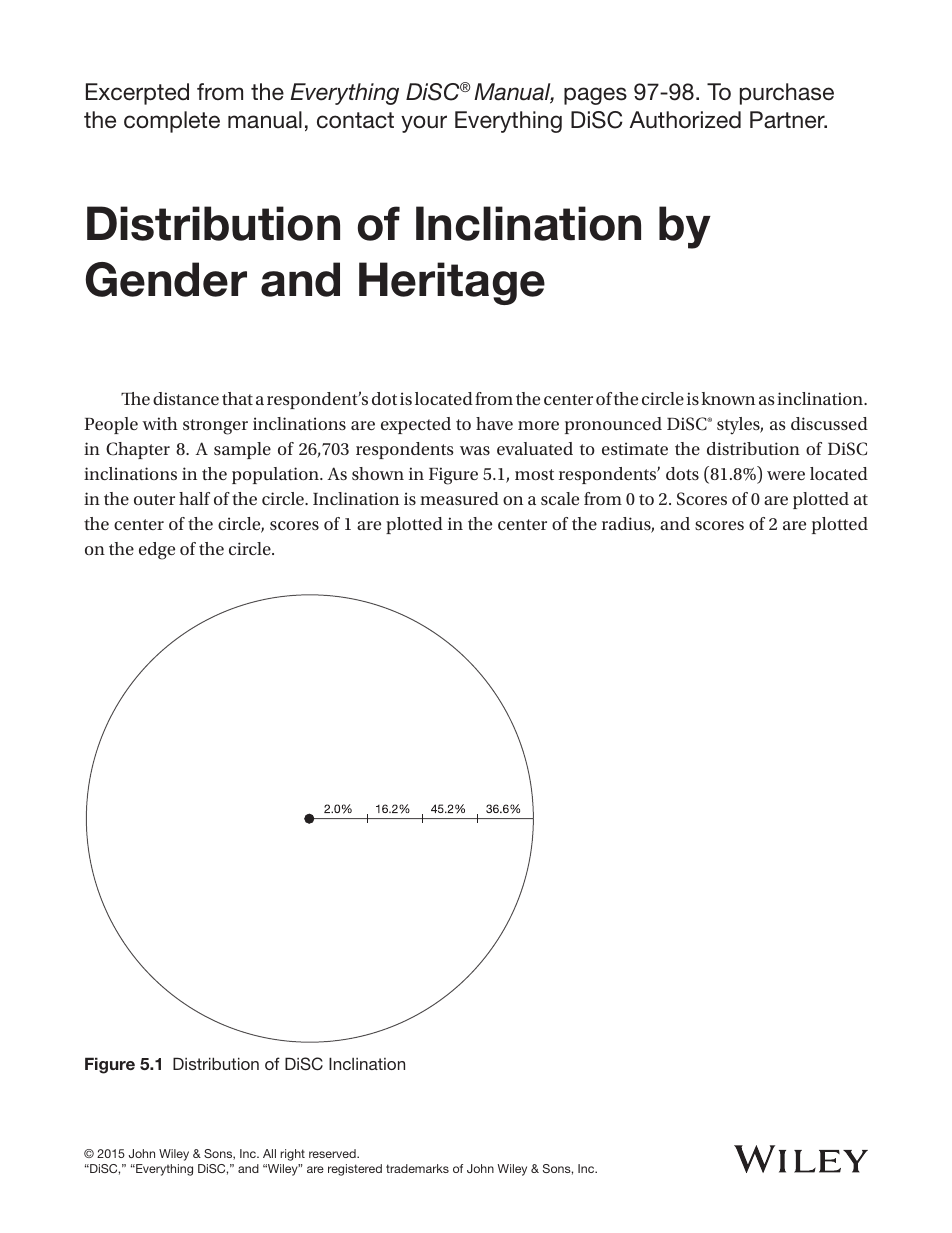 The height and width of the image is (1233, 952). I want to click on measured, so click(459, 498).
